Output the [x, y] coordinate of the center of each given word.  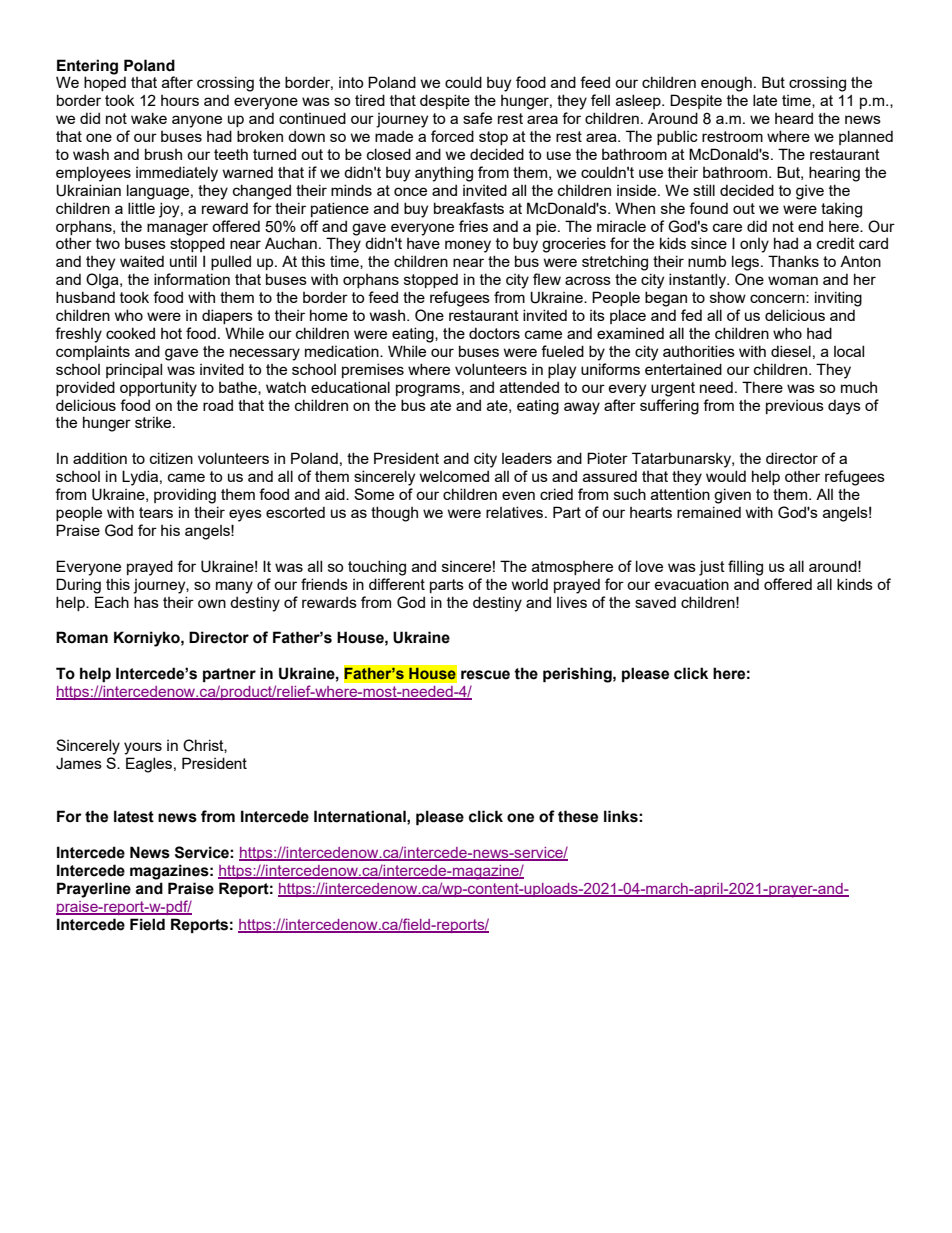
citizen [171, 458]
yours [143, 748]
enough [726, 84]
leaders [527, 458]
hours [180, 100]
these [578, 816]
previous [795, 407]
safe [477, 118]
